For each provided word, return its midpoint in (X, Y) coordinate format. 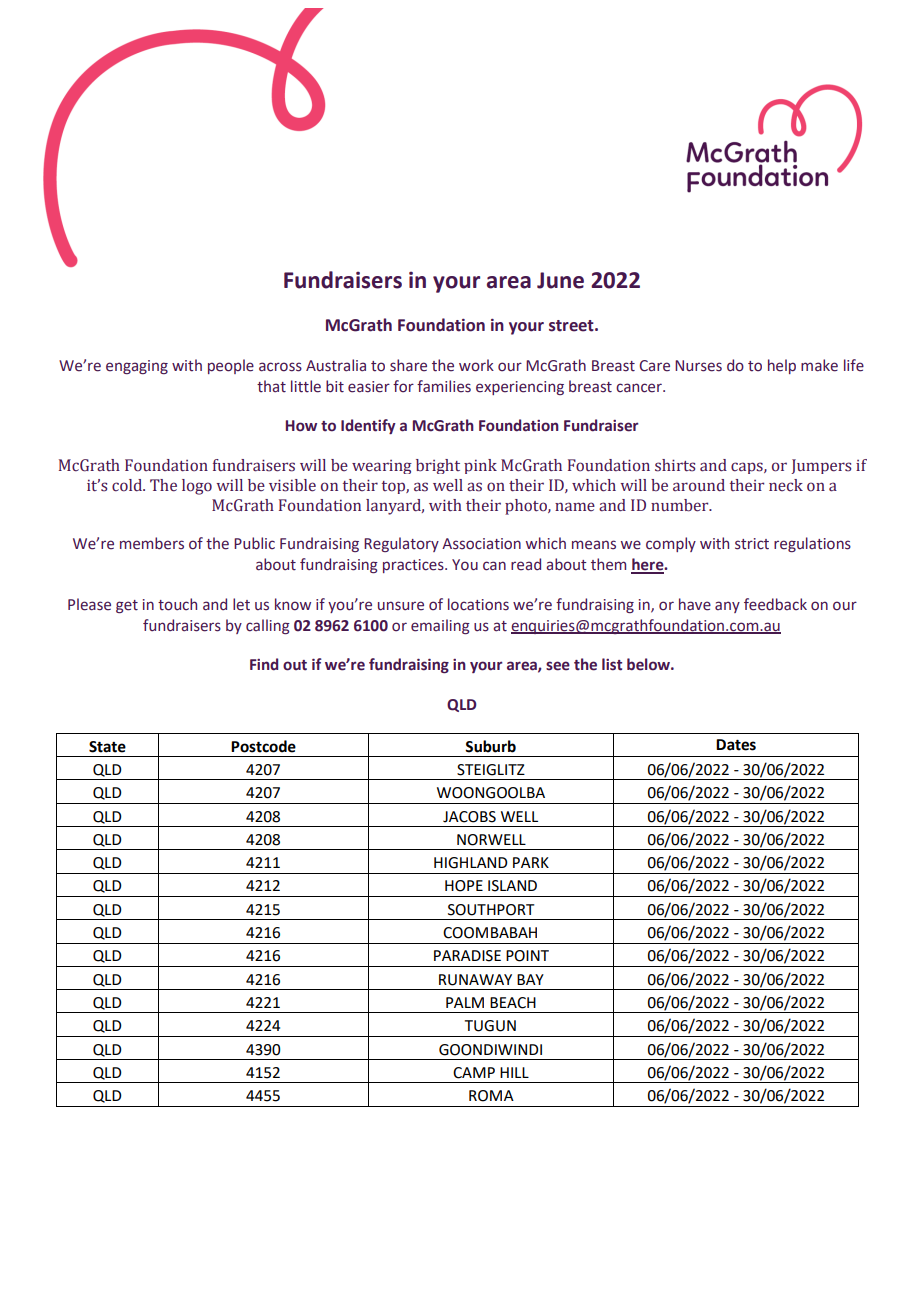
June (560, 280)
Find (264, 664)
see (558, 666)
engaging (137, 367)
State (107, 747)
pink (480, 466)
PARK (531, 862)
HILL (514, 1072)
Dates (736, 745)
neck (786, 485)
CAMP (474, 1073)
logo (197, 487)
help (782, 366)
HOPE (464, 886)
